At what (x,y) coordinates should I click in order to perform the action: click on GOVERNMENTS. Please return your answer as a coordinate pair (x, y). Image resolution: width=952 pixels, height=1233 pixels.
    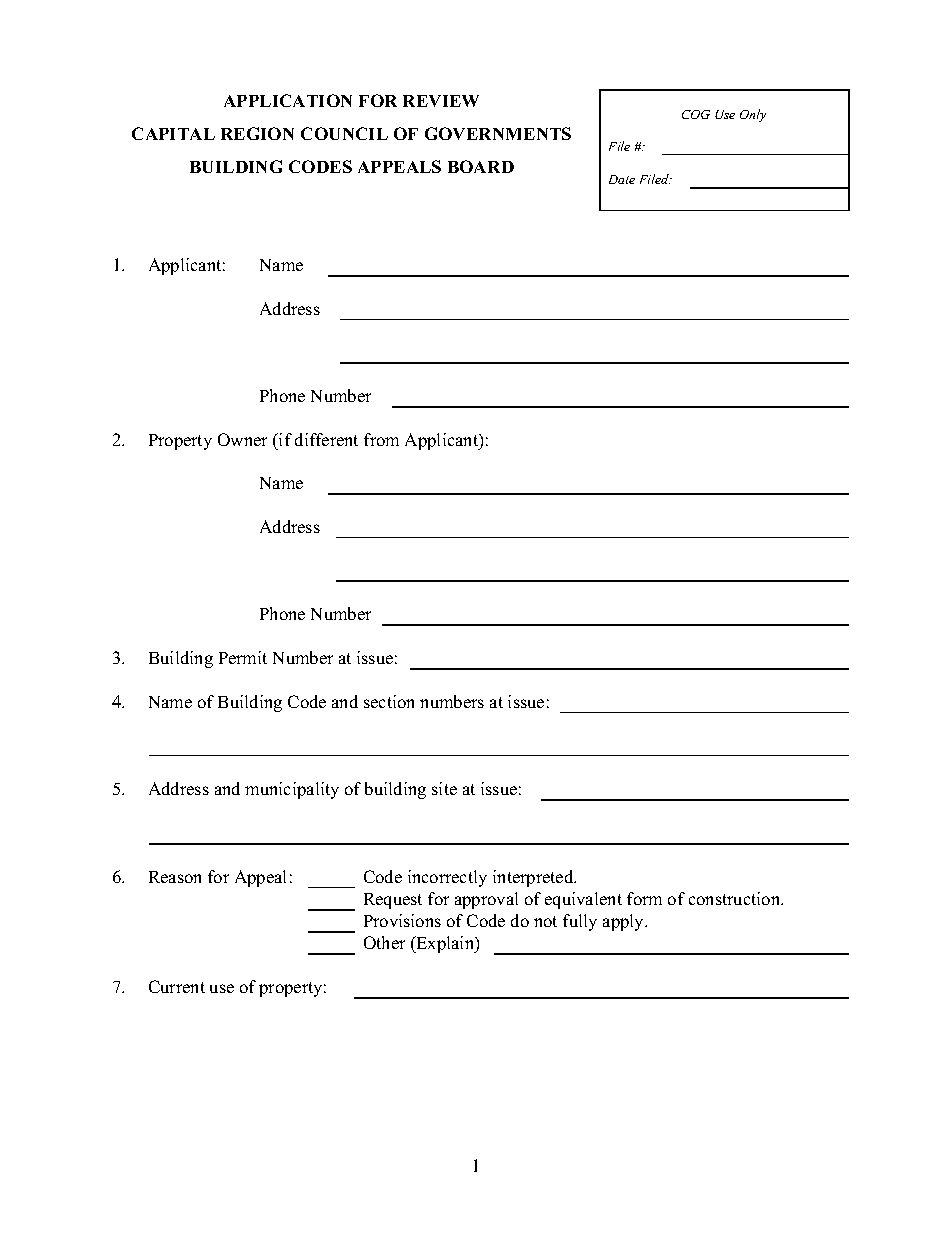
    Looking at the image, I should click on (498, 133).
